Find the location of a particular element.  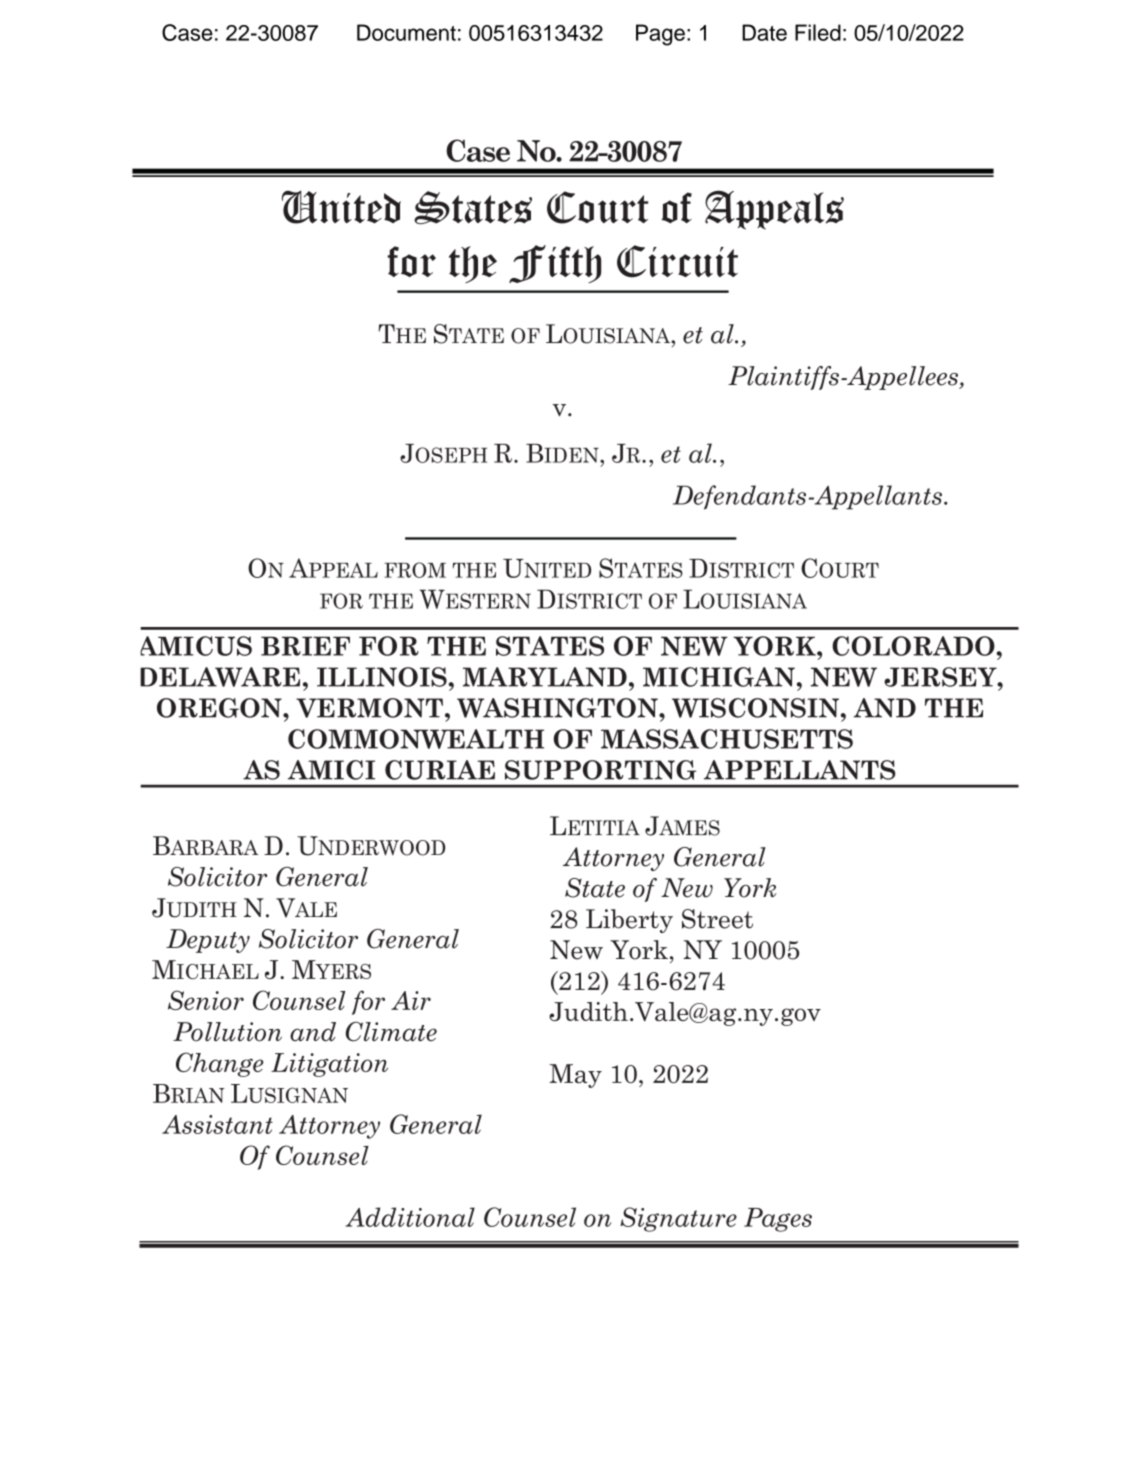

OREGON is located at coordinates (220, 708).
